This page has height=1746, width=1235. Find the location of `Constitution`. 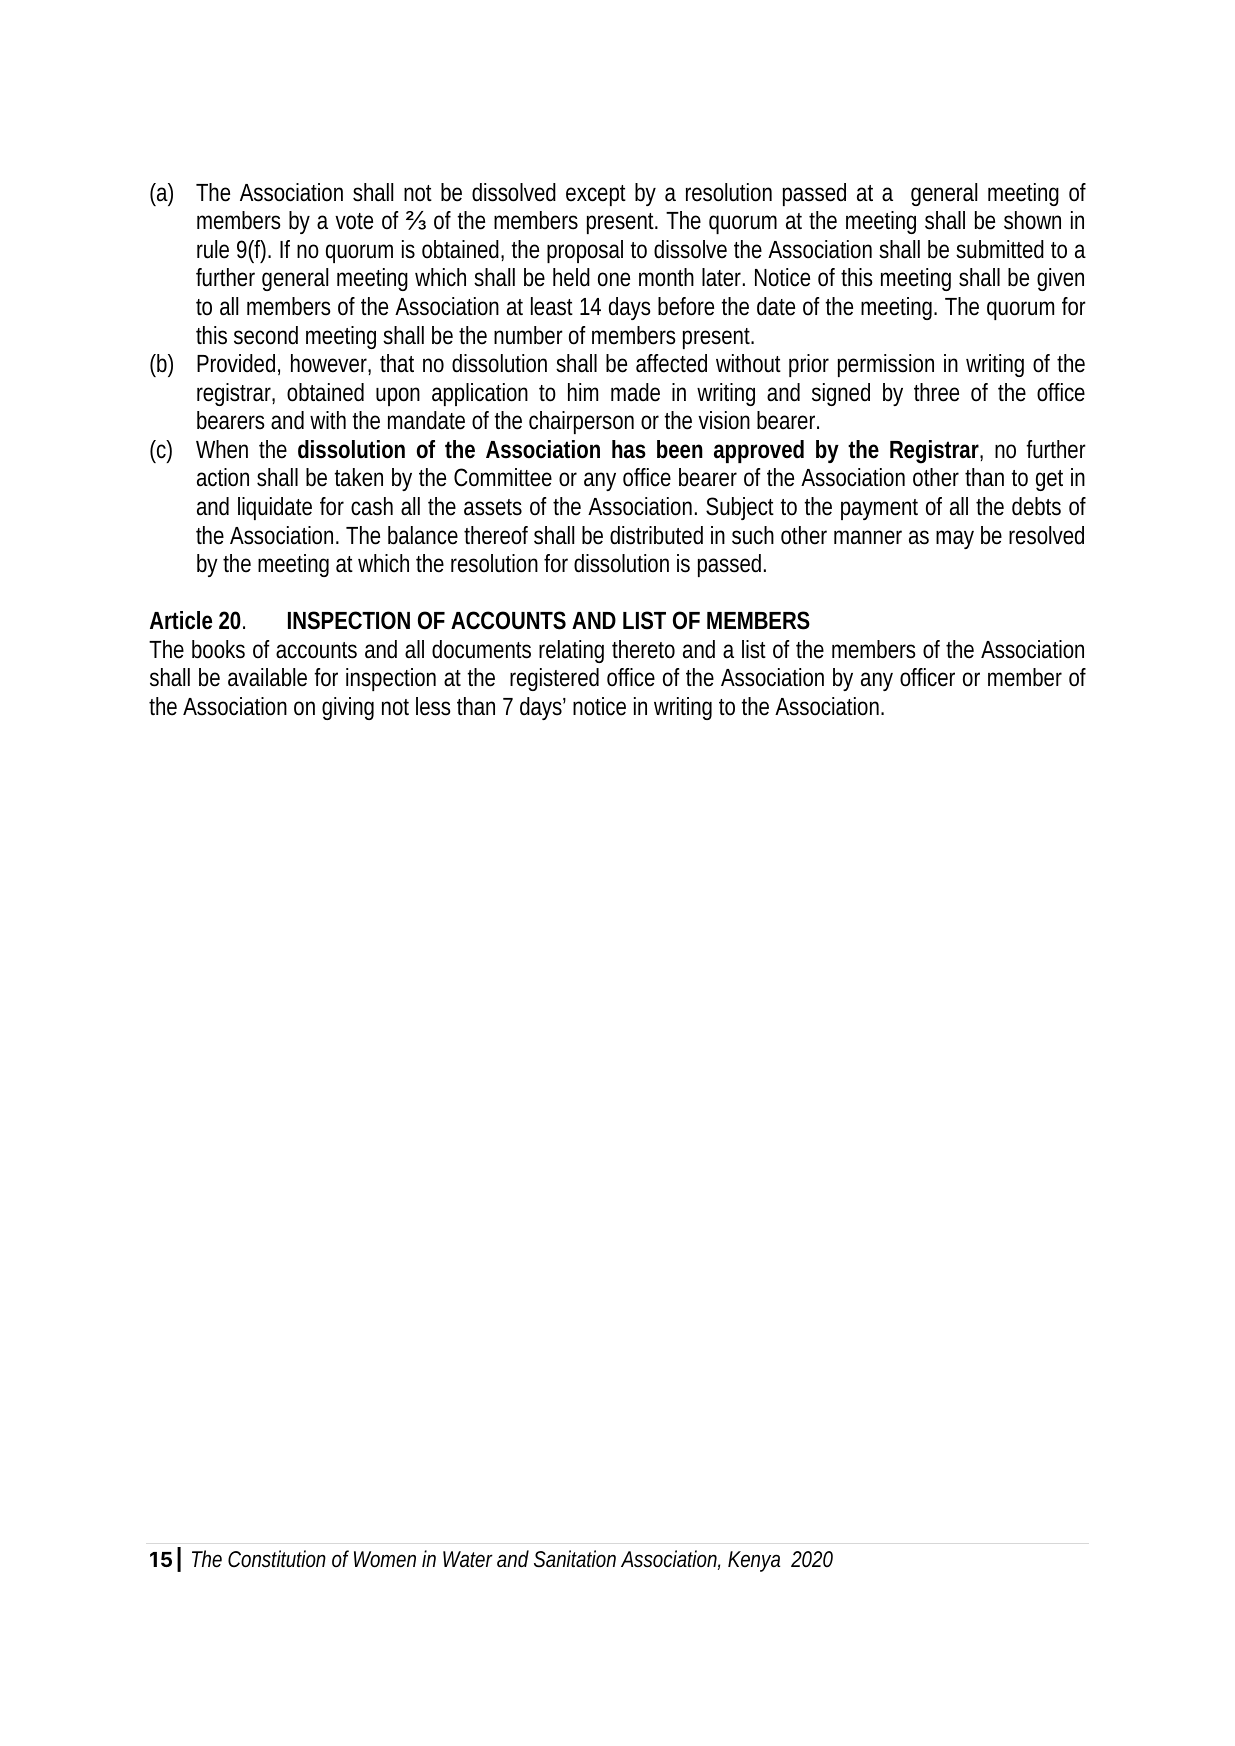

Constitution is located at coordinates (277, 1559).
